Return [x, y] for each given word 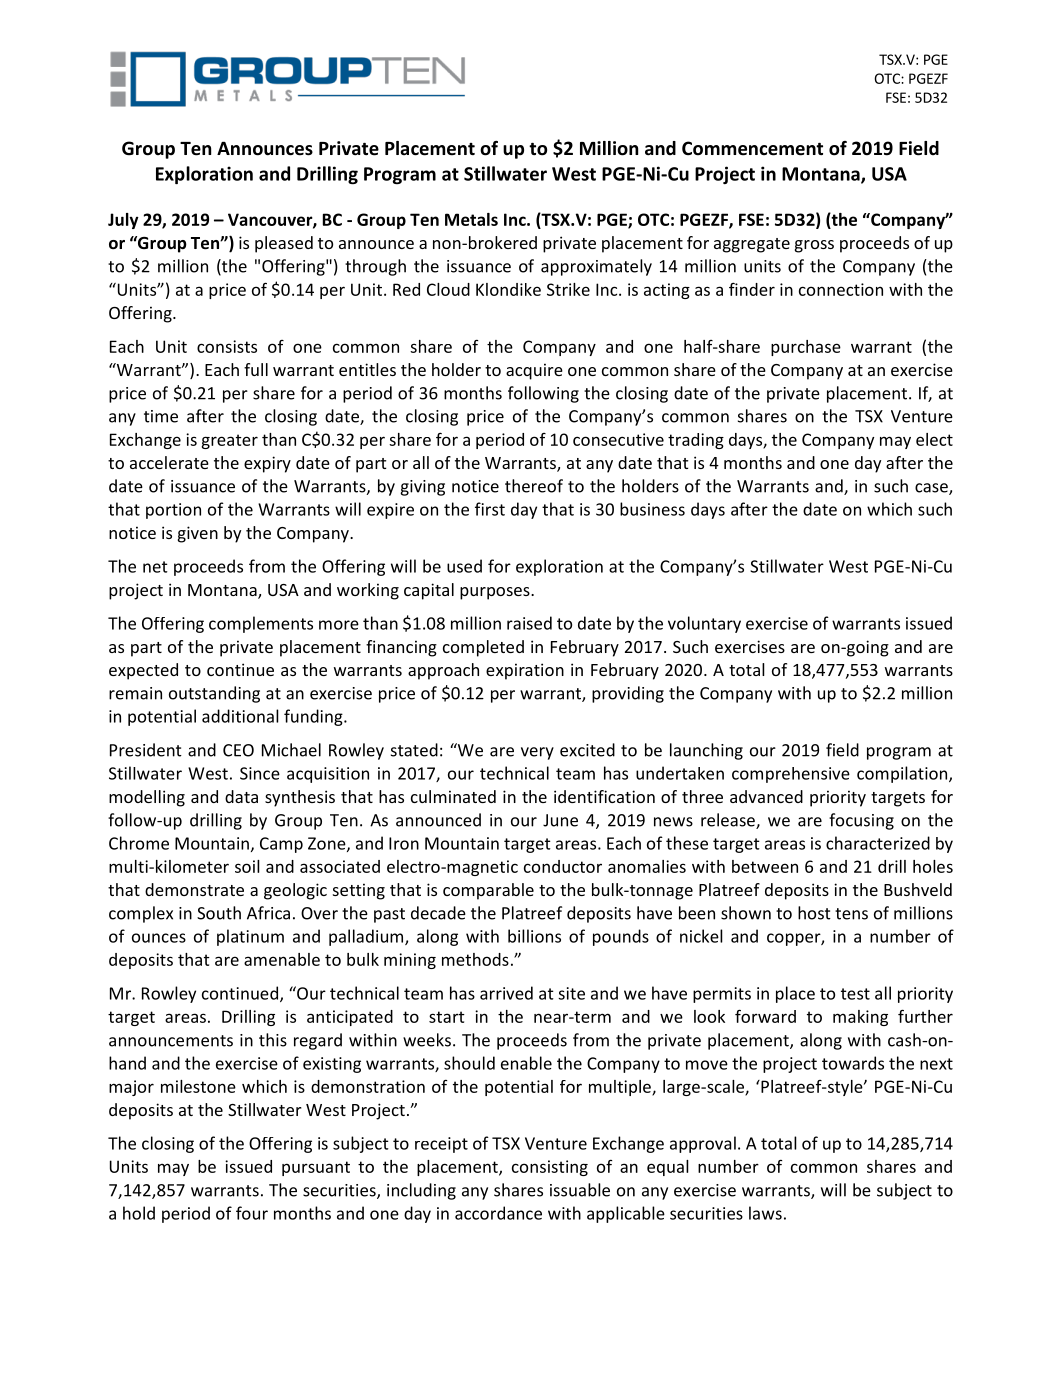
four [252, 1213]
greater [229, 441]
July [123, 221]
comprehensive [791, 775]
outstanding [214, 694]
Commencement [752, 148]
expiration [525, 671]
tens [851, 914]
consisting [550, 1168]
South [219, 913]
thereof [534, 486]
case [932, 489]
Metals [471, 219]
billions [534, 936]
